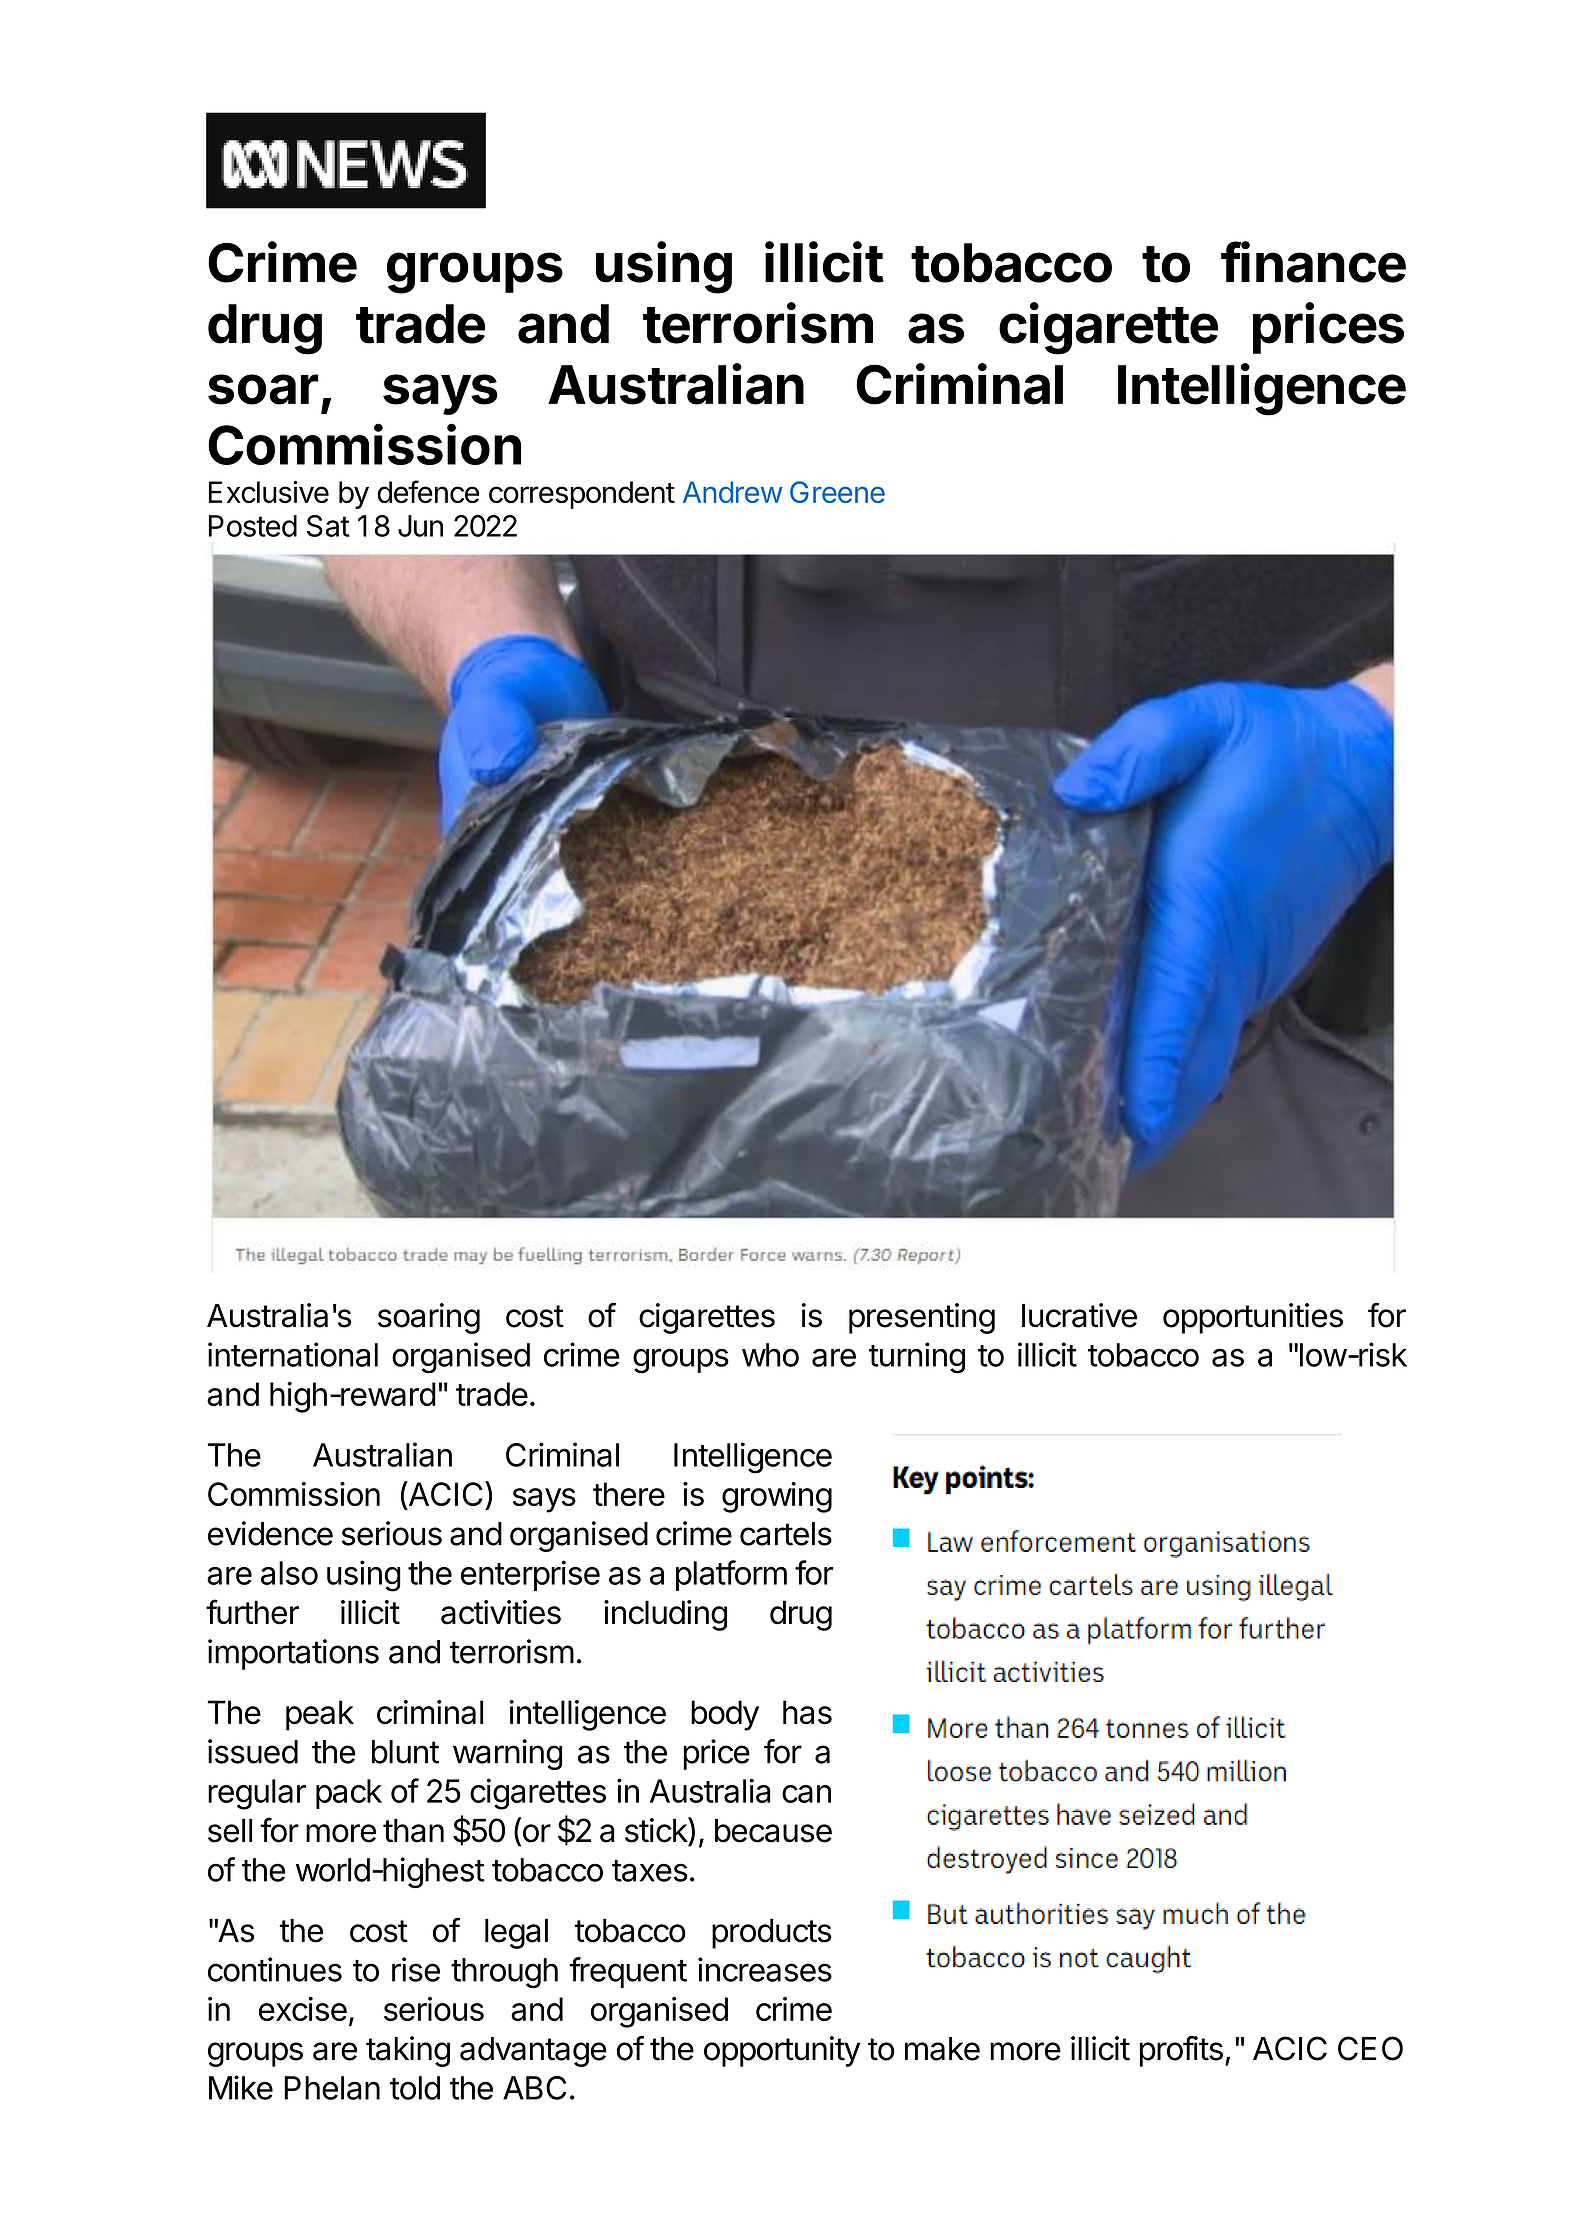 The width and height of the screenshot is (1574, 2227). Describe the element at coordinates (1313, 262) in the screenshot. I see `finance` at that location.
